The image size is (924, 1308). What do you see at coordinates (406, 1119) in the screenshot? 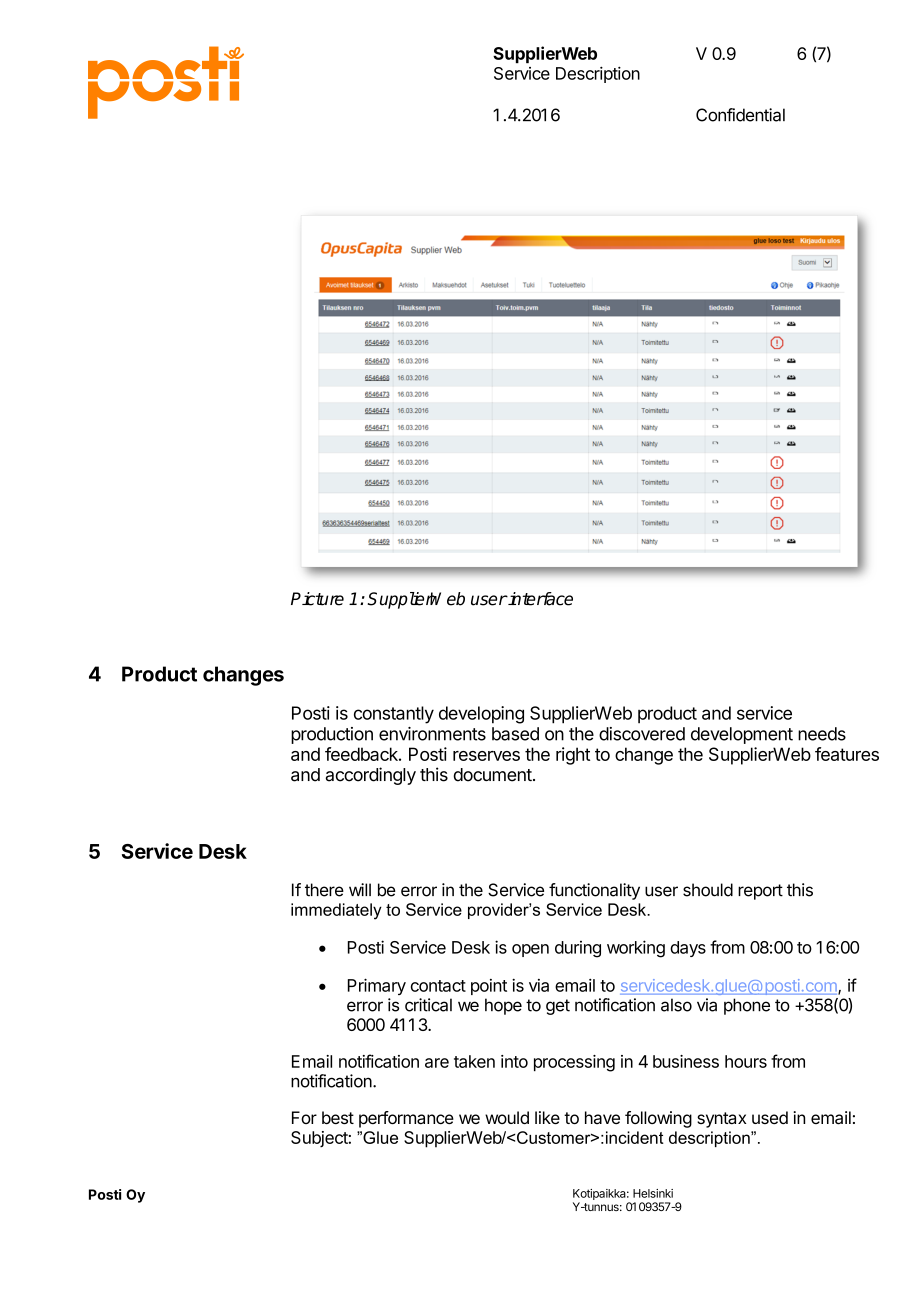
I see `performance` at bounding box center [406, 1119].
